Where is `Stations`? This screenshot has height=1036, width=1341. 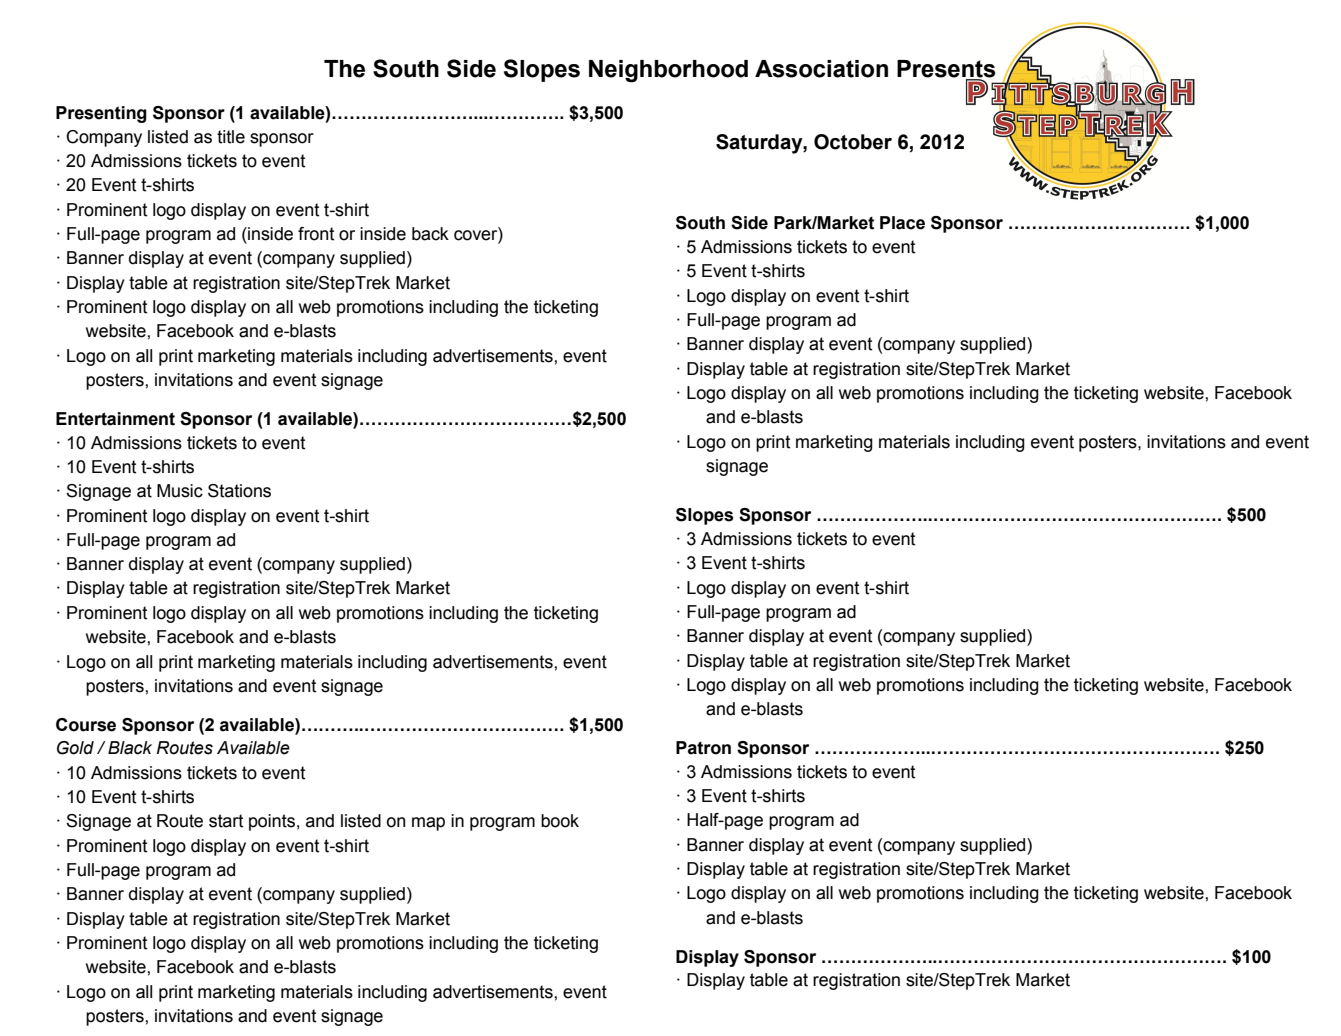 Stations is located at coordinates (239, 491).
